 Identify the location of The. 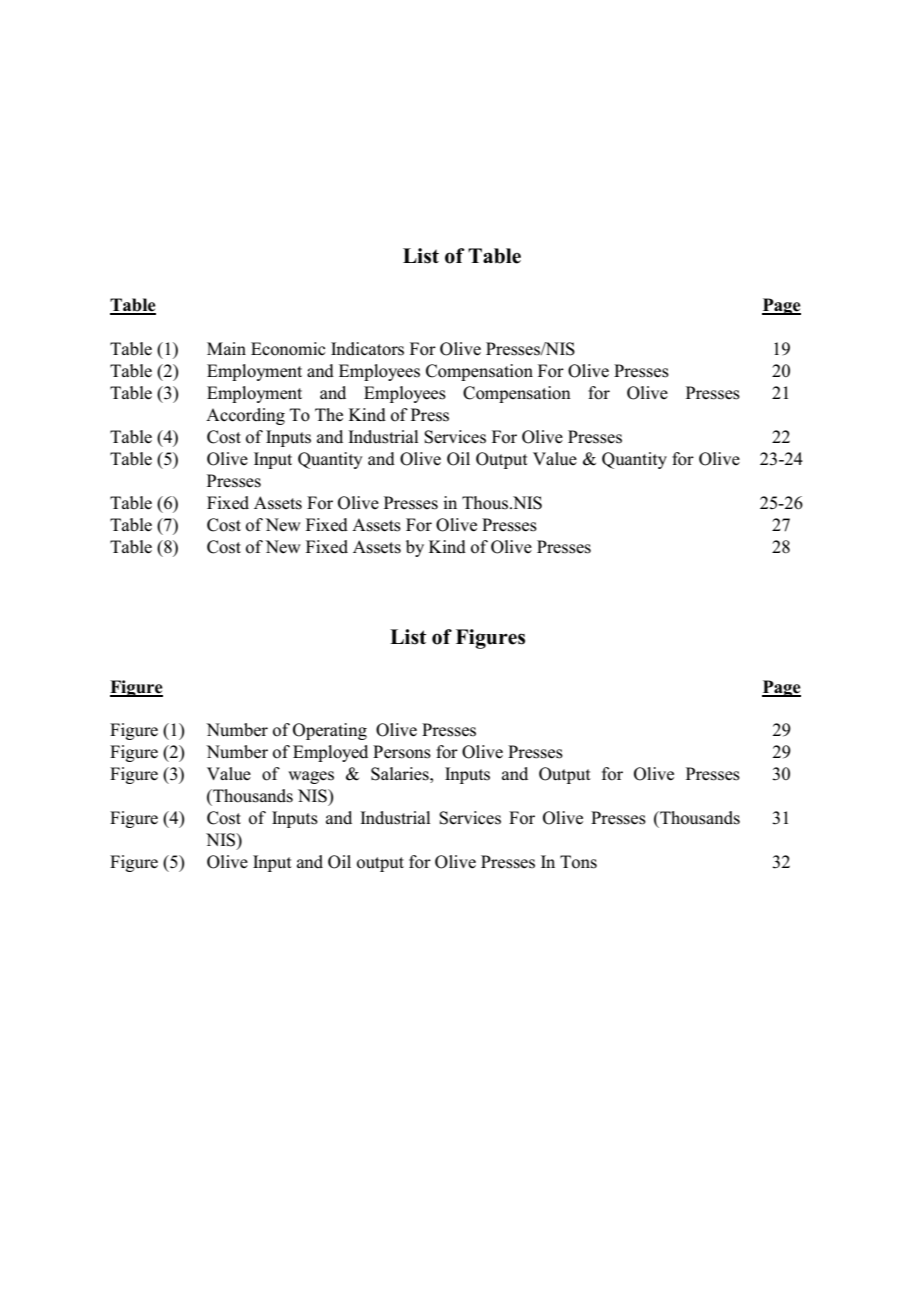
(329, 415).
